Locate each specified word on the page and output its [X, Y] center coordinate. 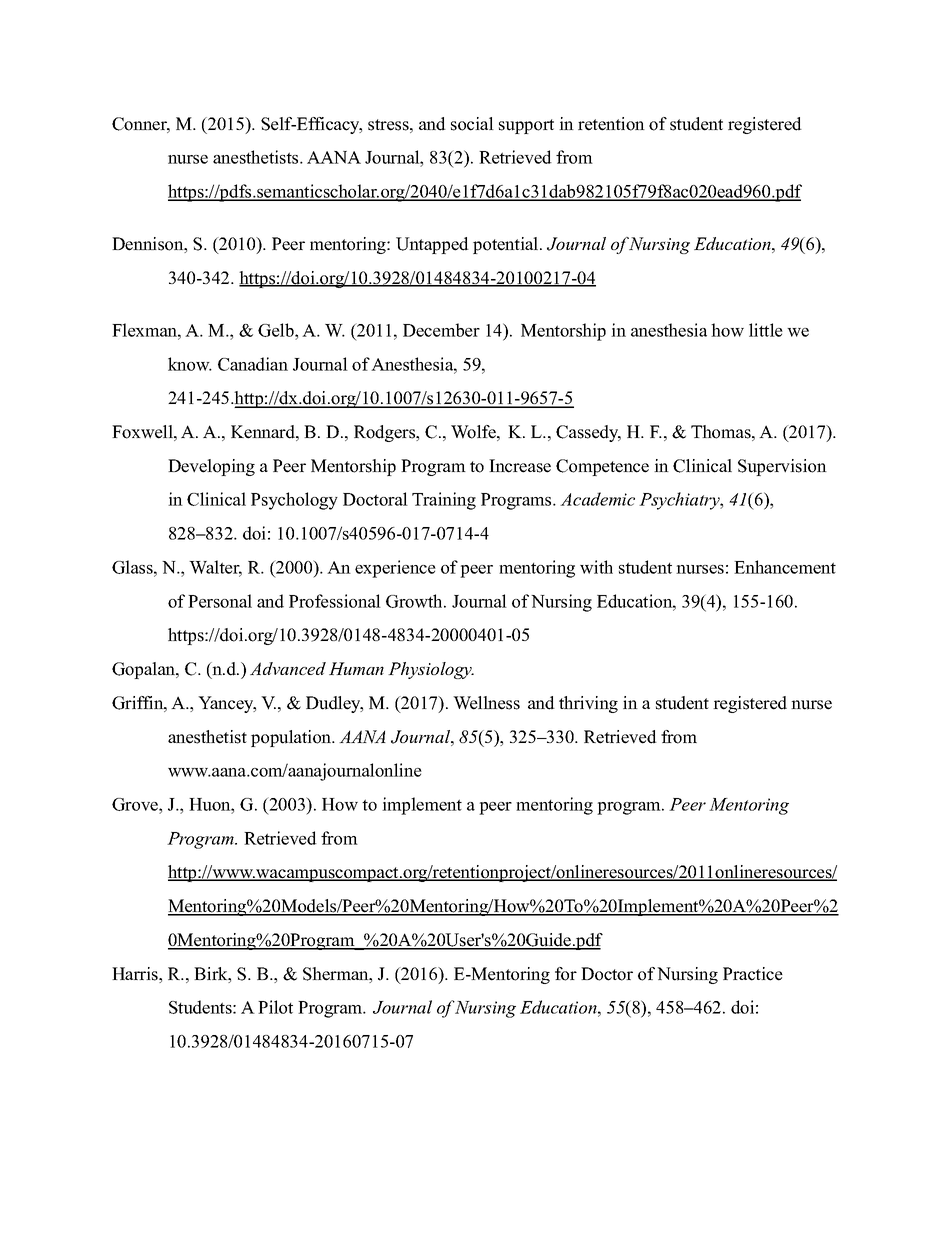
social [472, 124]
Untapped [432, 245]
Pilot [275, 1007]
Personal [220, 601]
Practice [753, 974]
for [566, 974]
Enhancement [785, 567]
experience [395, 569]
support [526, 126]
